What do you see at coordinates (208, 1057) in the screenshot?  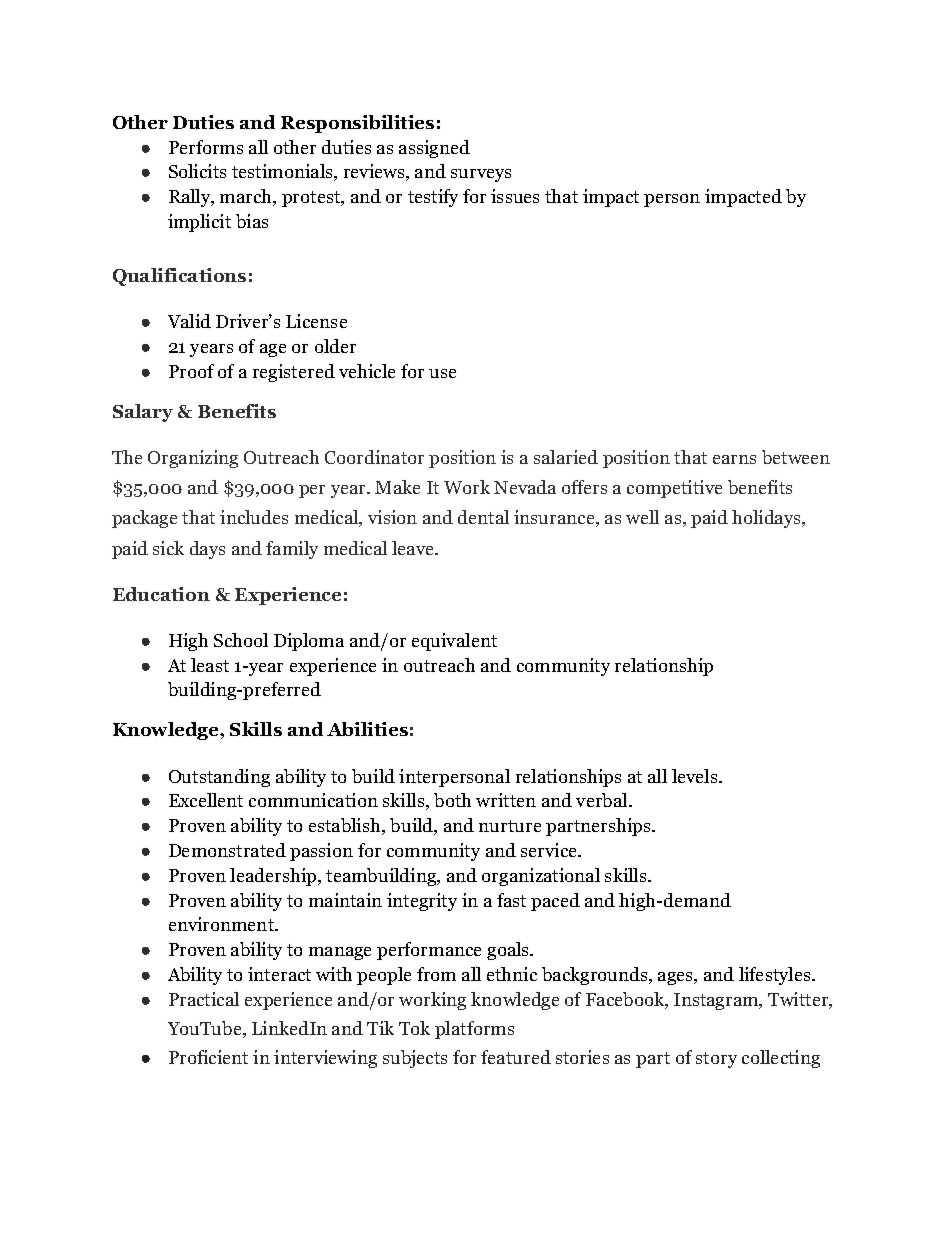 I see `Proficient` at bounding box center [208, 1057].
